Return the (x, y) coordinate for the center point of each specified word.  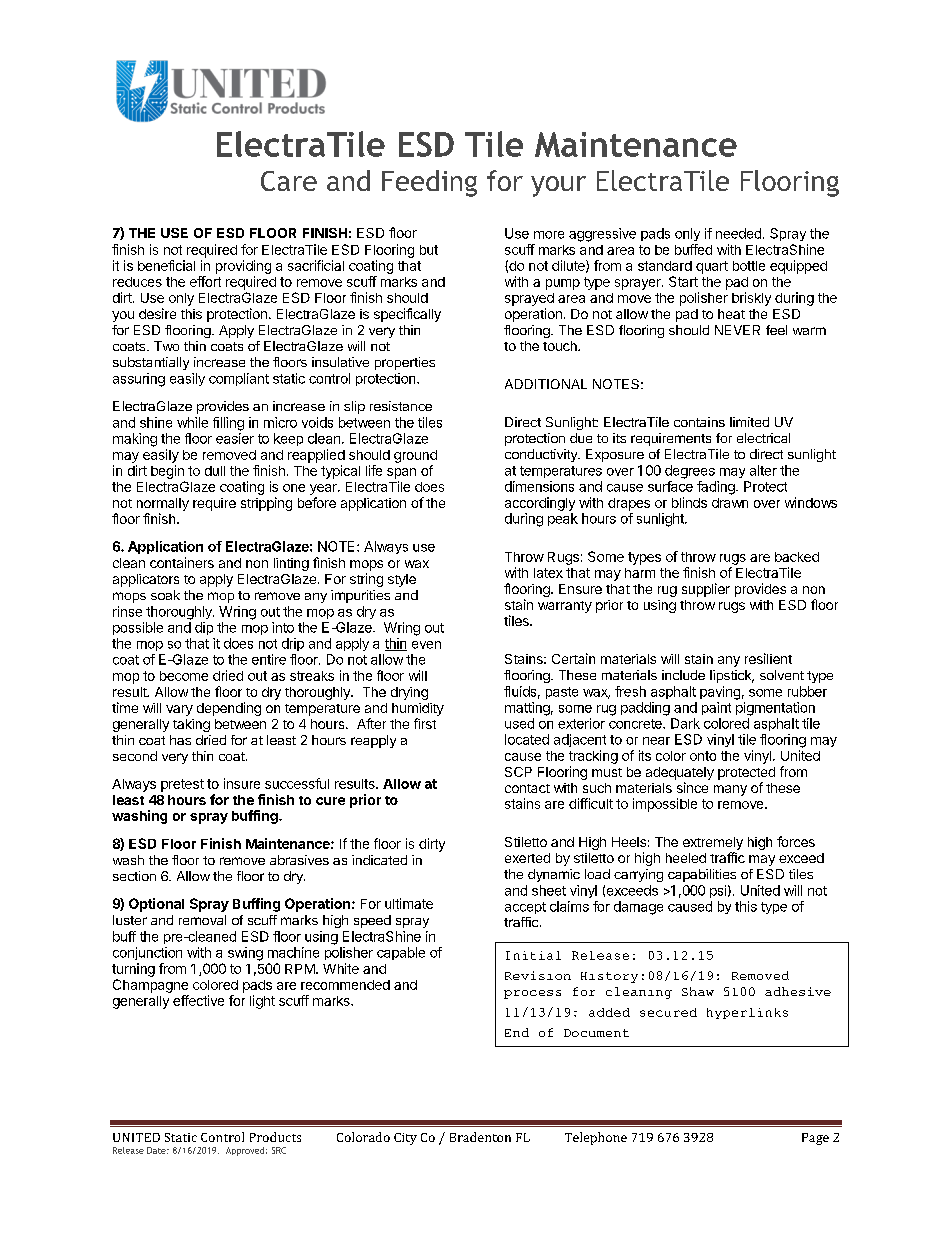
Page (815, 1139)
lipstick (732, 676)
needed (738, 233)
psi (718, 891)
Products (275, 1137)
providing (243, 267)
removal (202, 920)
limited (749, 422)
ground (415, 456)
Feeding (429, 183)
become (184, 676)
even (426, 645)
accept (525, 908)
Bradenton (480, 1137)
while (192, 422)
